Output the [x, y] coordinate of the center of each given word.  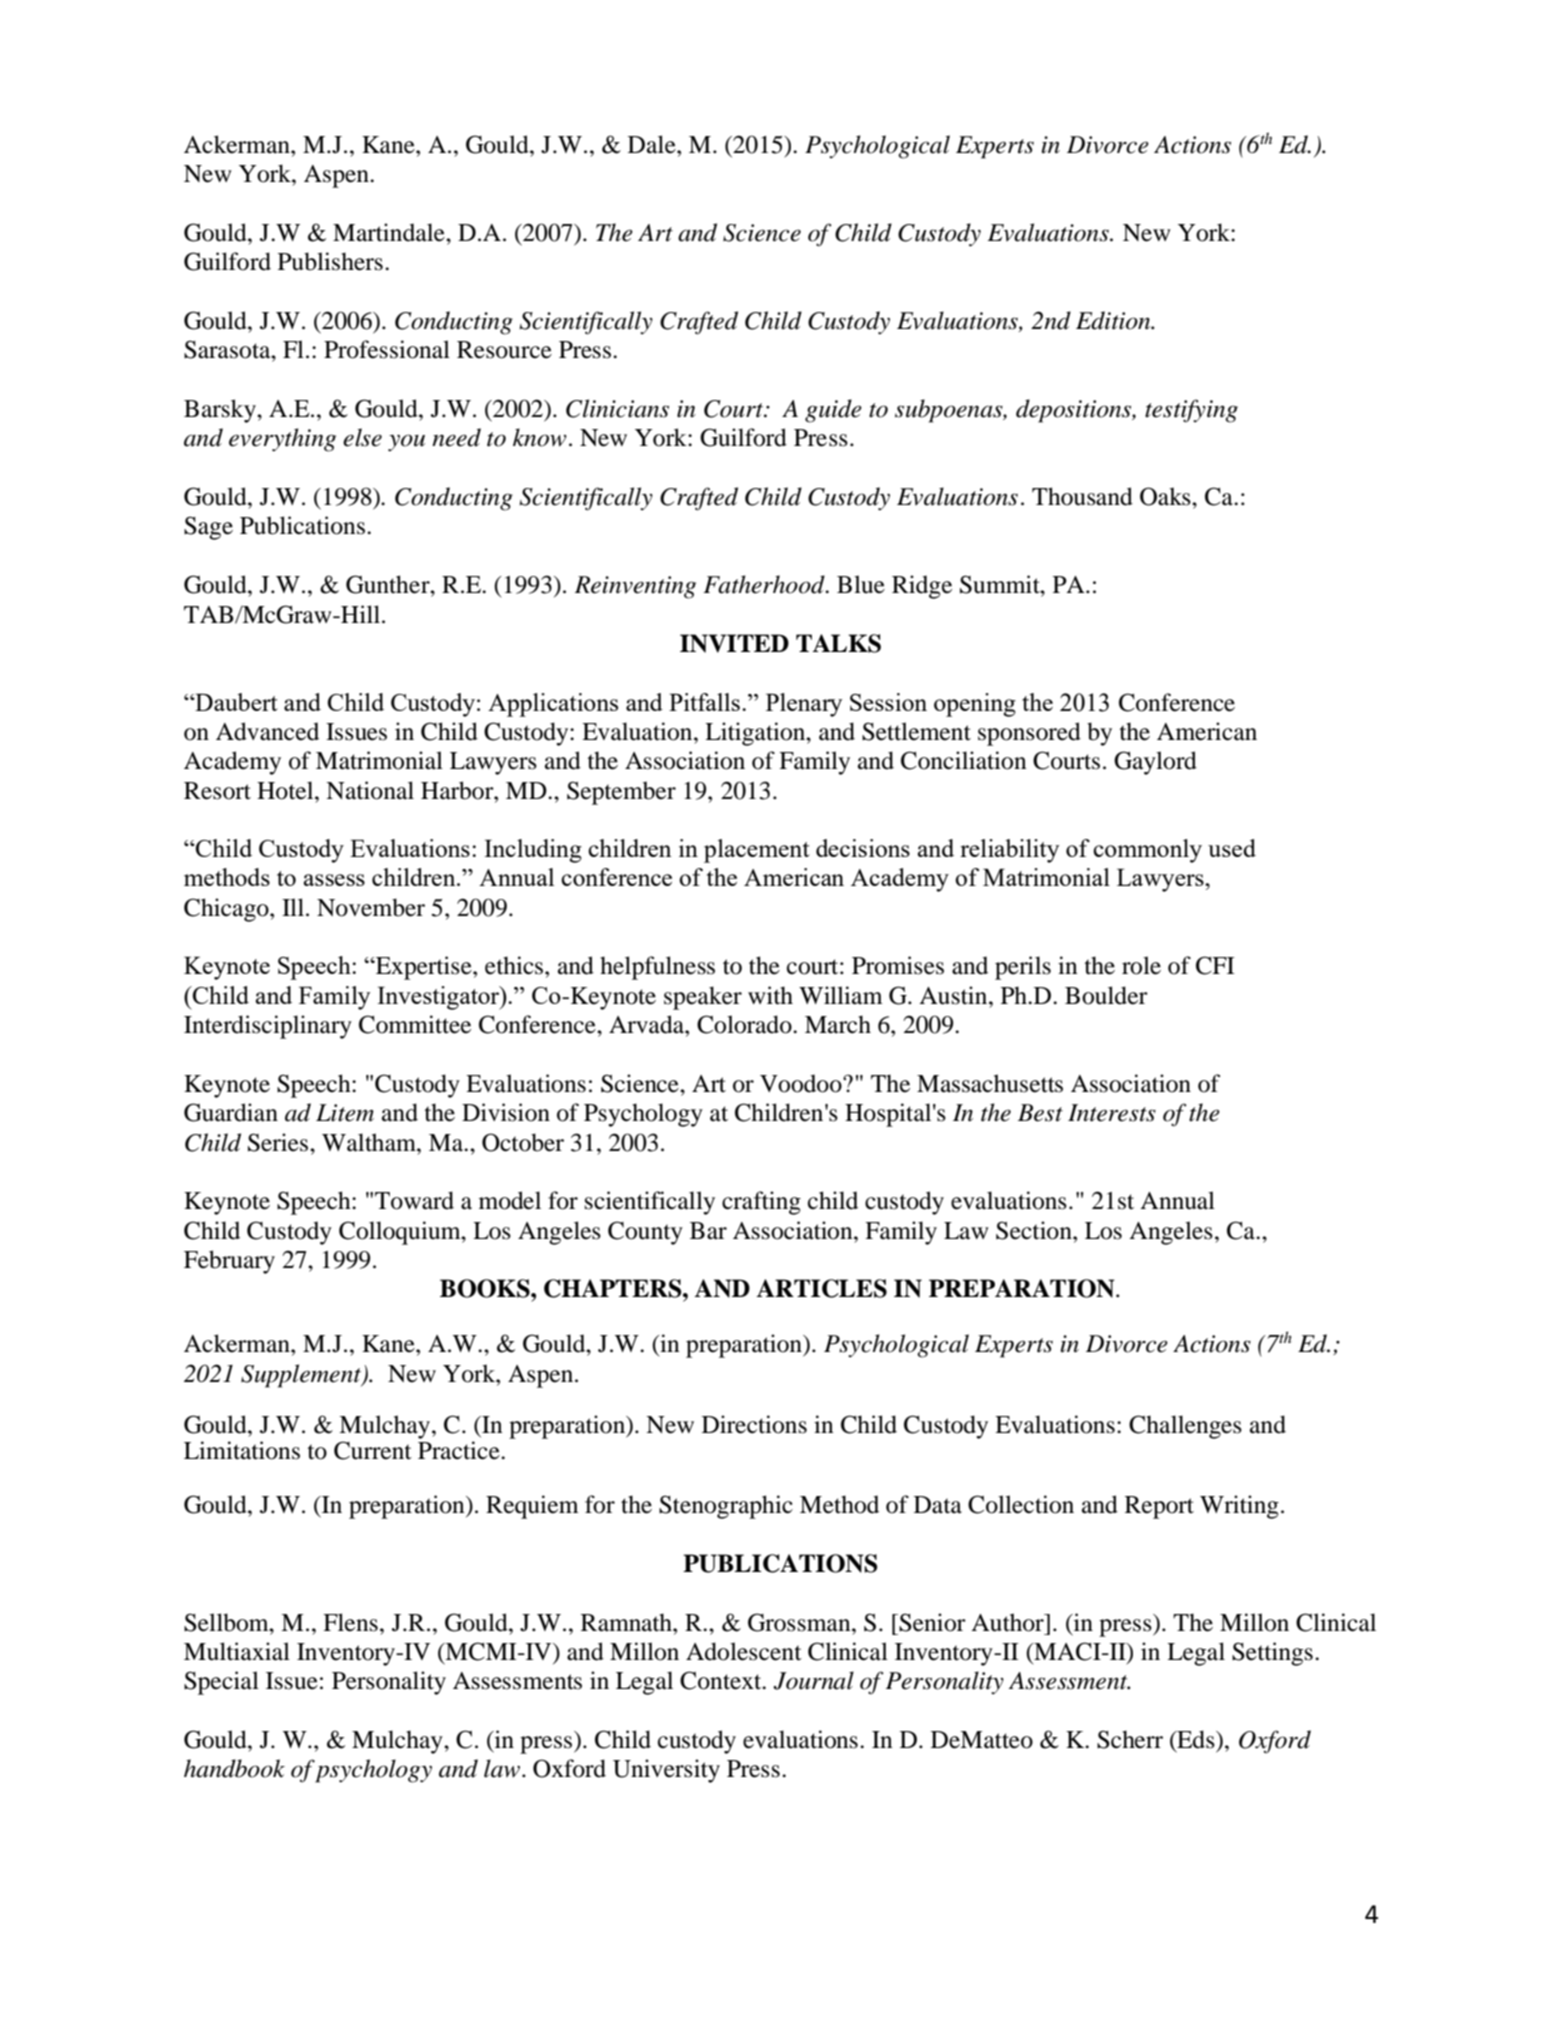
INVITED [734, 643]
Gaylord [1155, 763]
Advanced [267, 731]
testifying [1191, 411]
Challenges [1185, 1427]
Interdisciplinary [268, 1027]
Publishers [330, 261]
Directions [754, 1424]
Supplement [302, 1376]
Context [722, 1680]
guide [833, 411]
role [1141, 965]
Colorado [745, 1024]
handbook [234, 1768]
